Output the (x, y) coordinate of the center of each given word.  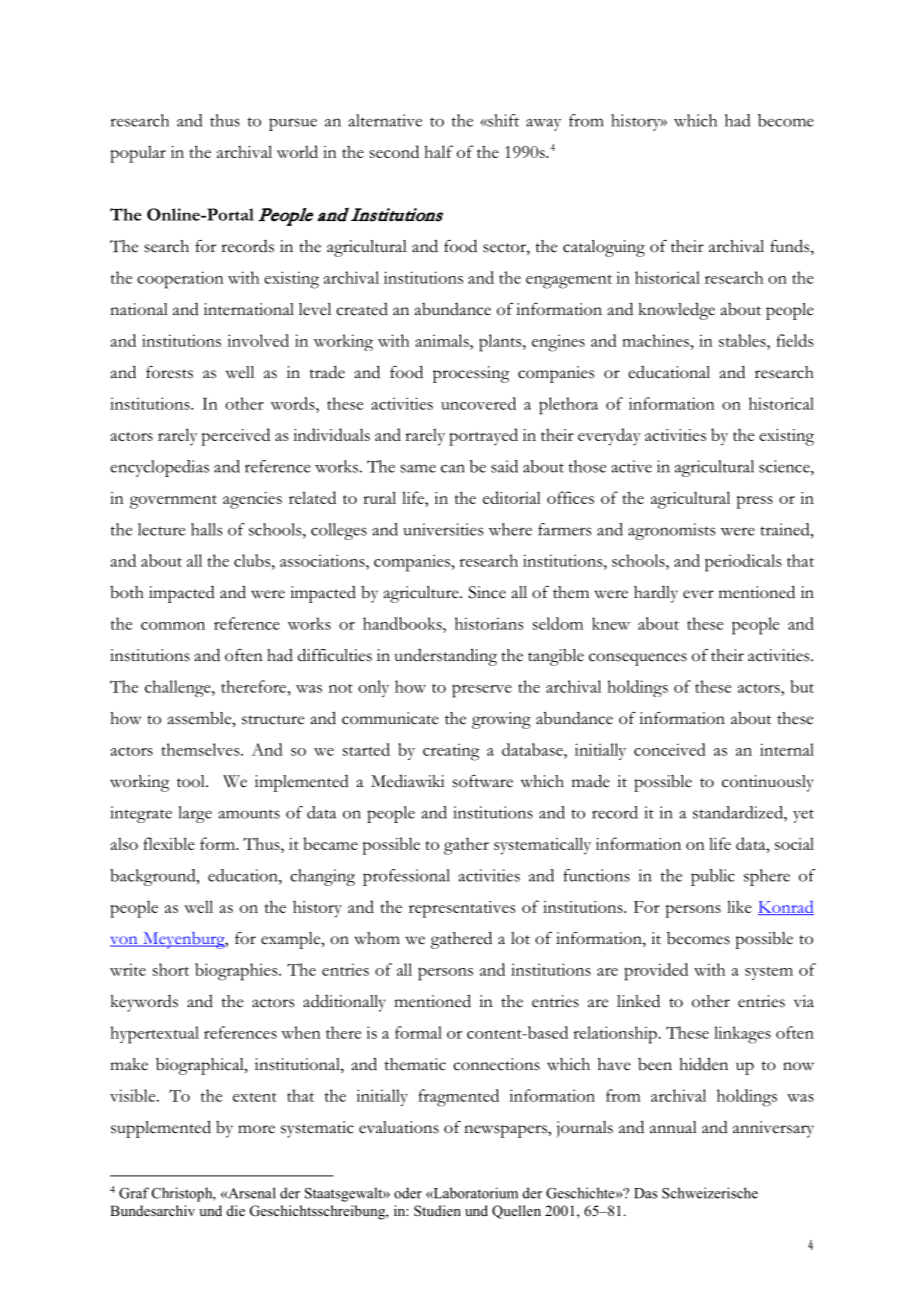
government (173, 502)
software (483, 781)
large (195, 814)
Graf (134, 1193)
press (754, 502)
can (453, 468)
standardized (739, 812)
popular (138, 154)
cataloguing (604, 248)
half (438, 151)
